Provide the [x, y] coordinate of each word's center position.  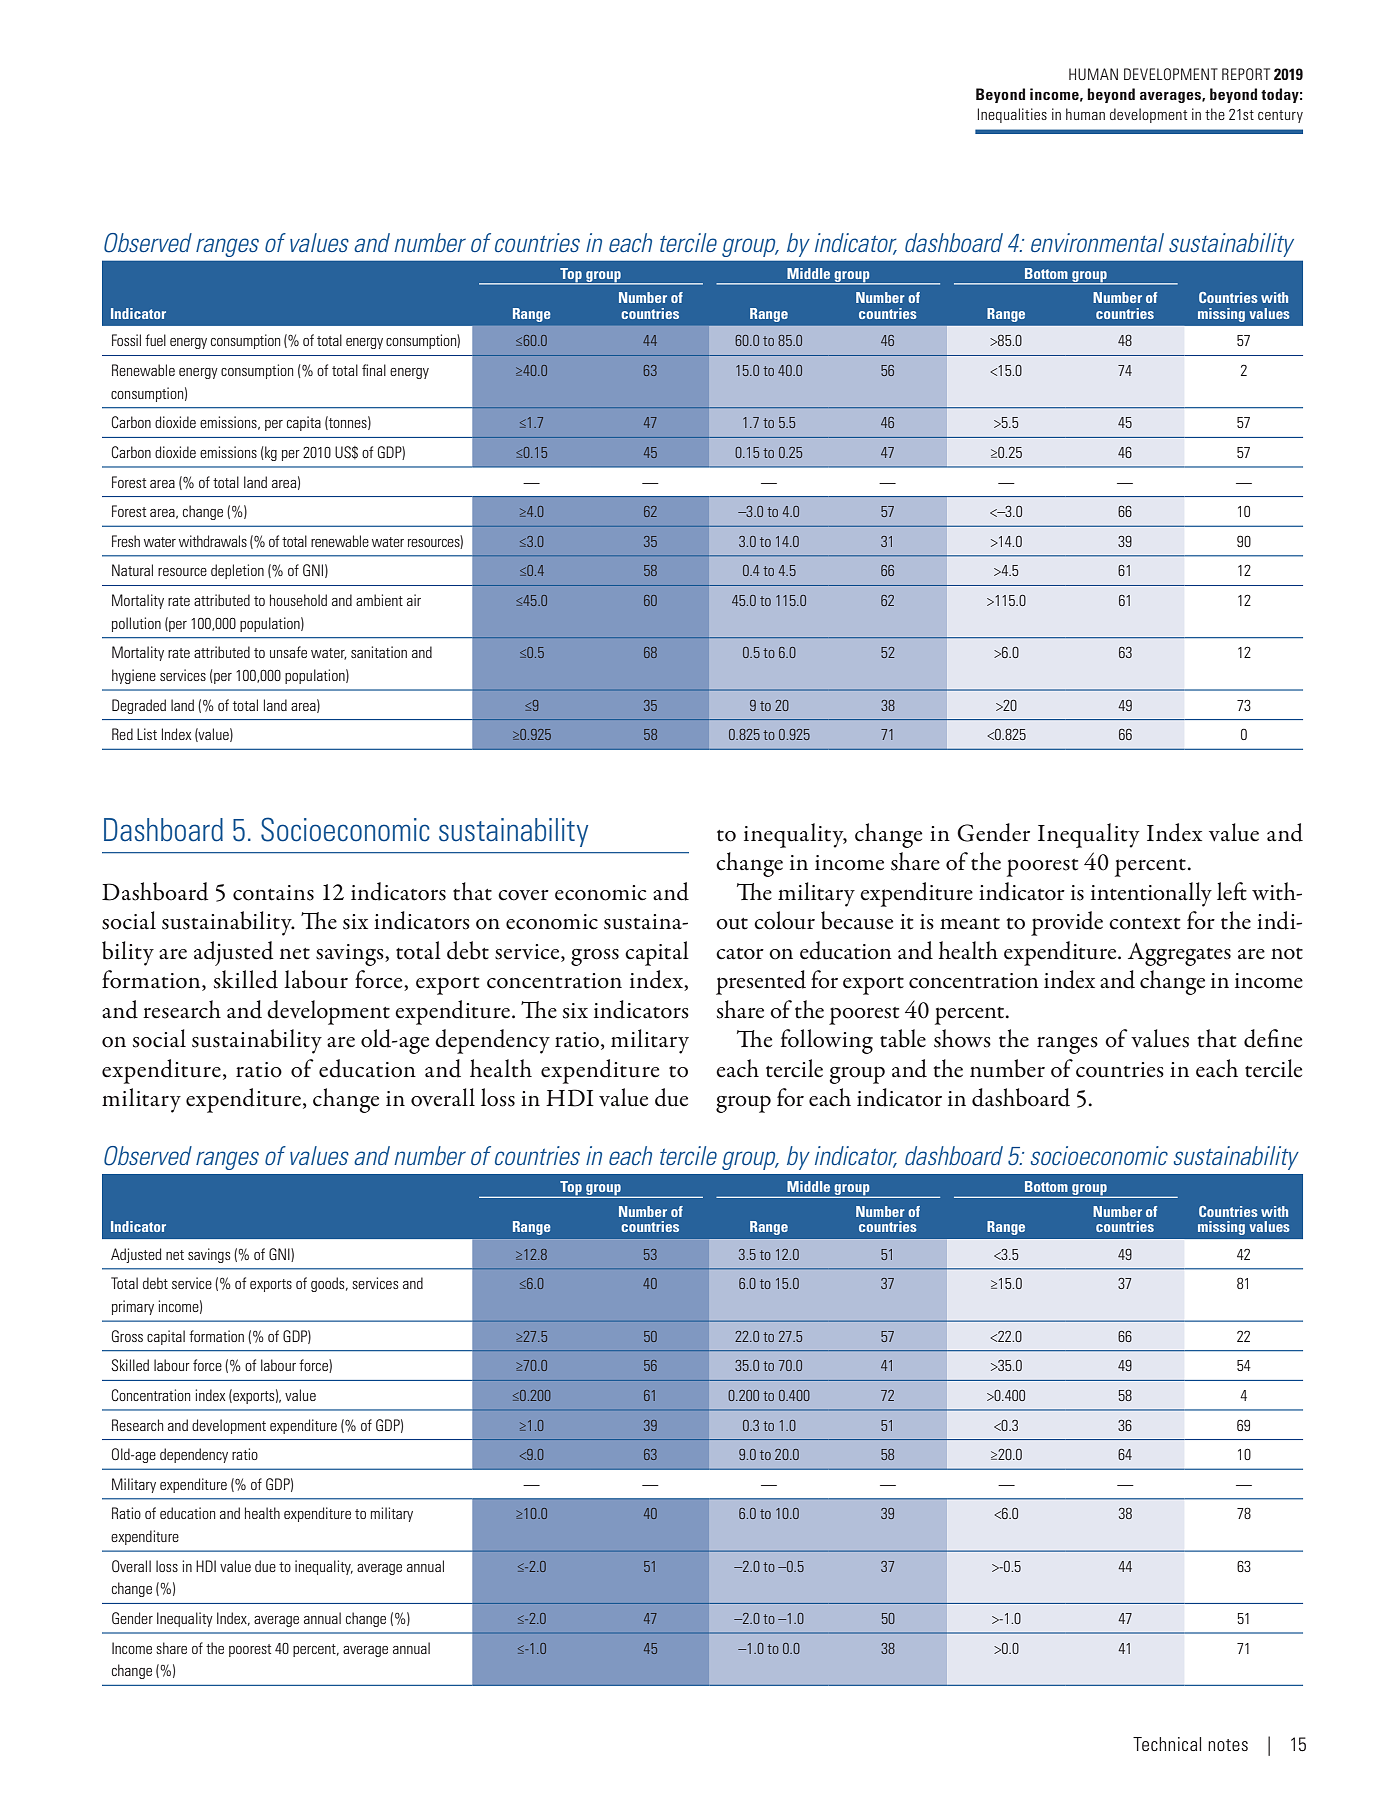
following [827, 1041]
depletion [237, 571]
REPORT [1246, 74]
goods [329, 1284]
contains [273, 893]
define [1273, 1038]
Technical [1167, 1744]
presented [761, 982]
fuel [155, 340]
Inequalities [1012, 115]
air [414, 600]
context [1145, 924]
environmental [1097, 242]
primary [133, 1307]
